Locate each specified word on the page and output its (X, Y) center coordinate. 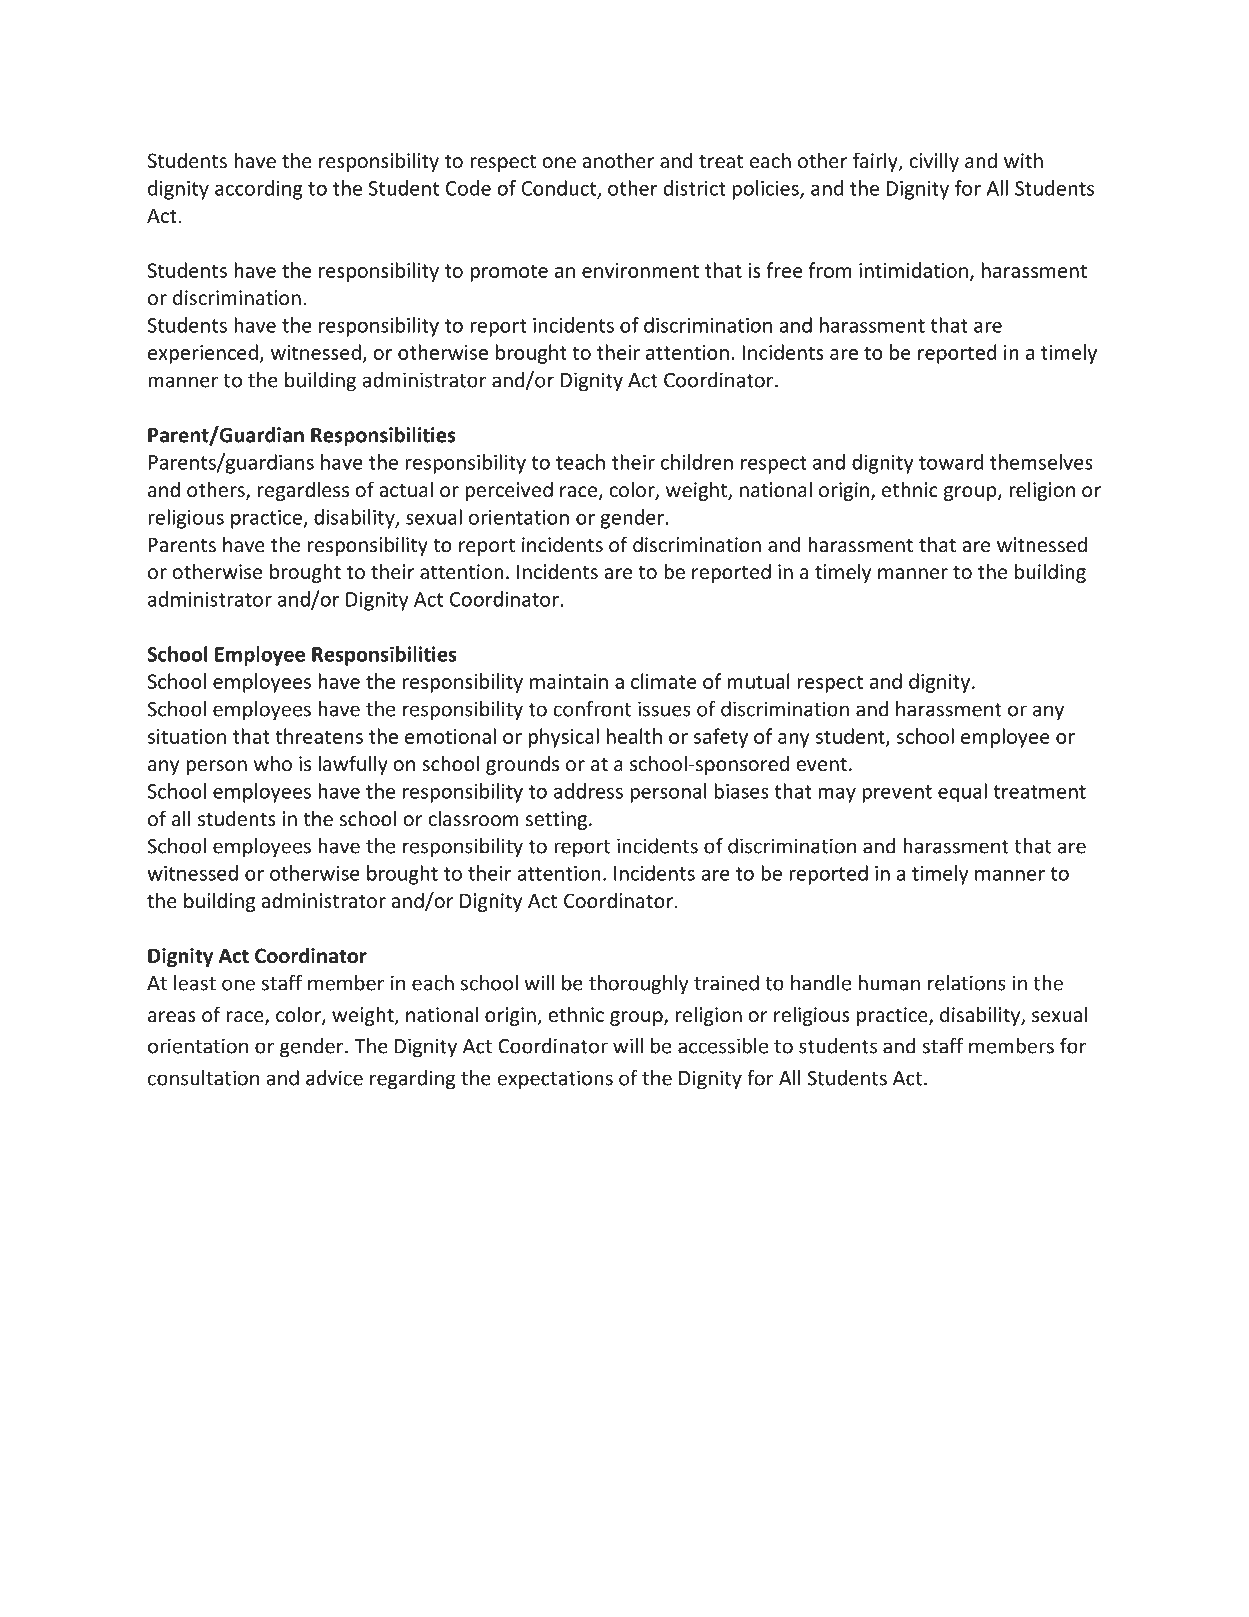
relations (967, 983)
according (259, 190)
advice (334, 1078)
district (695, 188)
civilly (934, 162)
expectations (555, 1080)
